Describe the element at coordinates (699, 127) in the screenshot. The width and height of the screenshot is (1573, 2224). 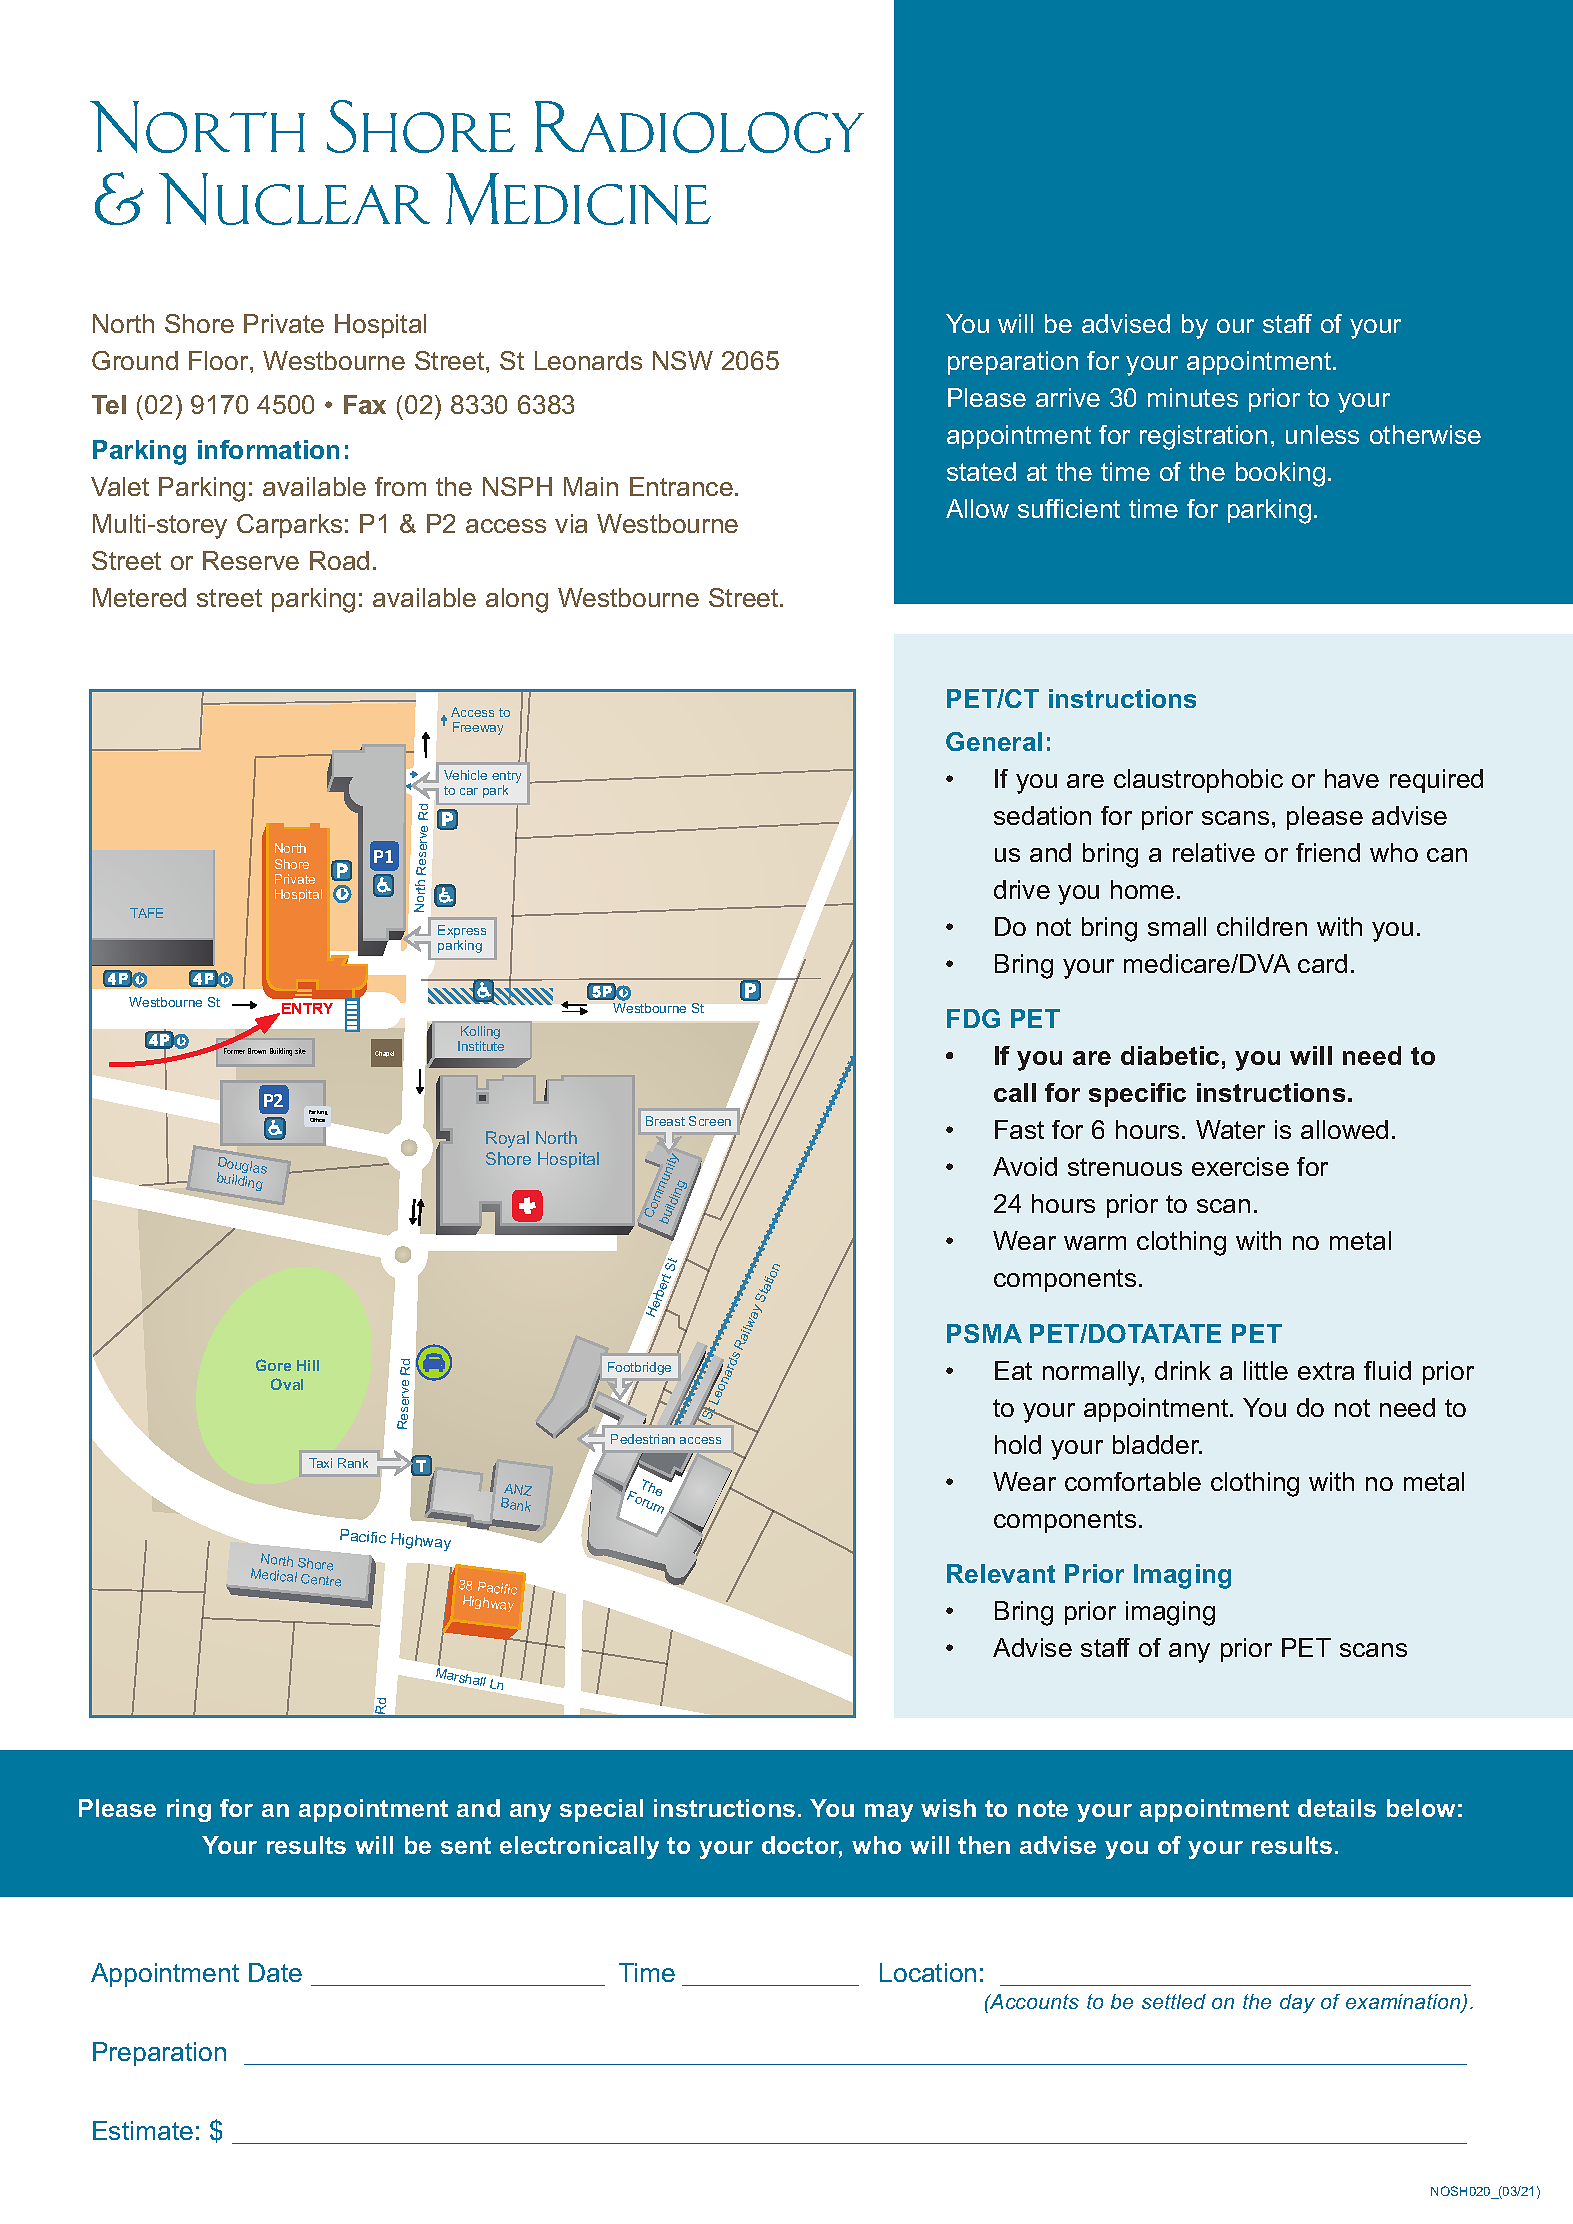
I see `Radiology` at that location.
